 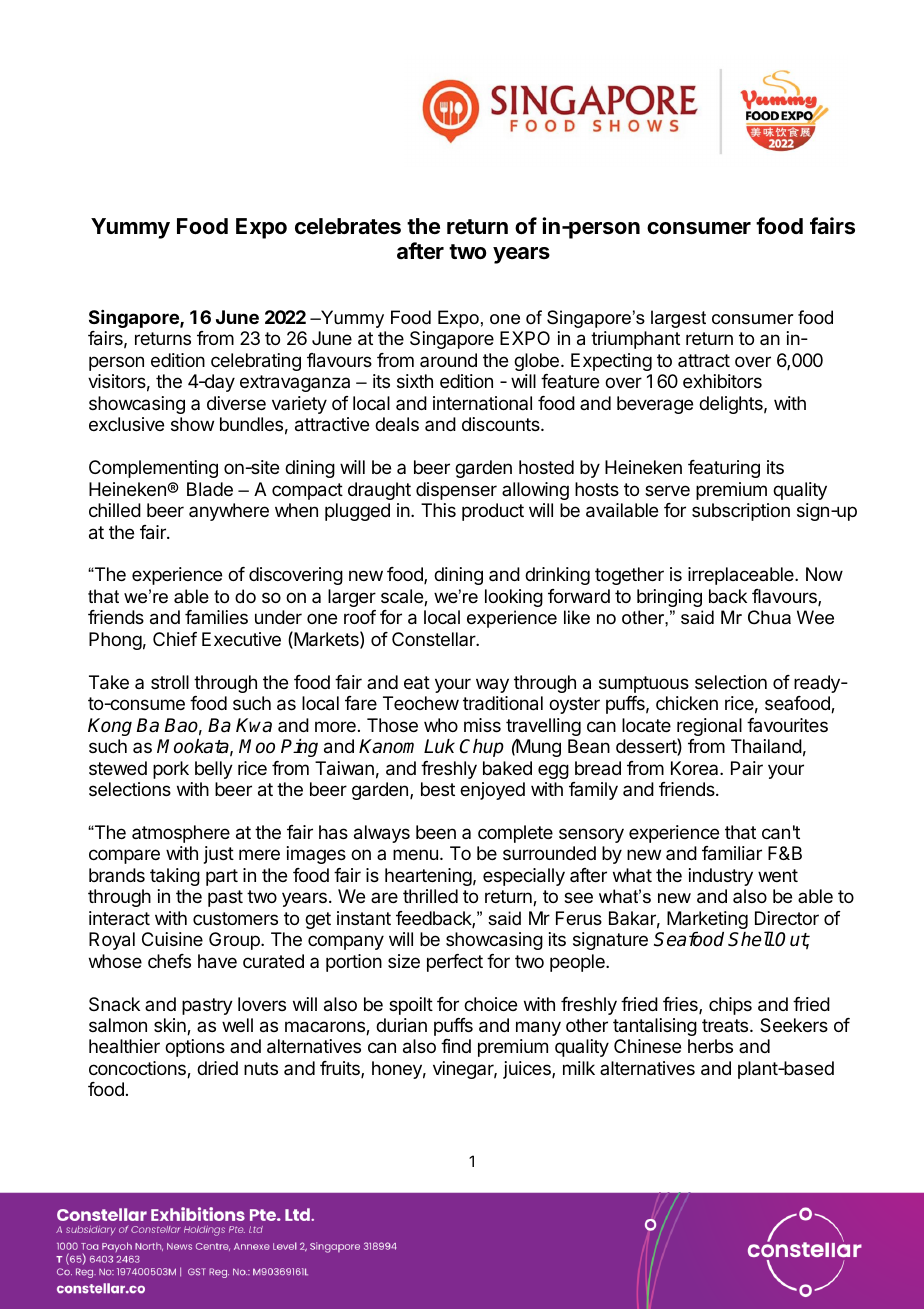 I want to click on regional, so click(x=709, y=728).
